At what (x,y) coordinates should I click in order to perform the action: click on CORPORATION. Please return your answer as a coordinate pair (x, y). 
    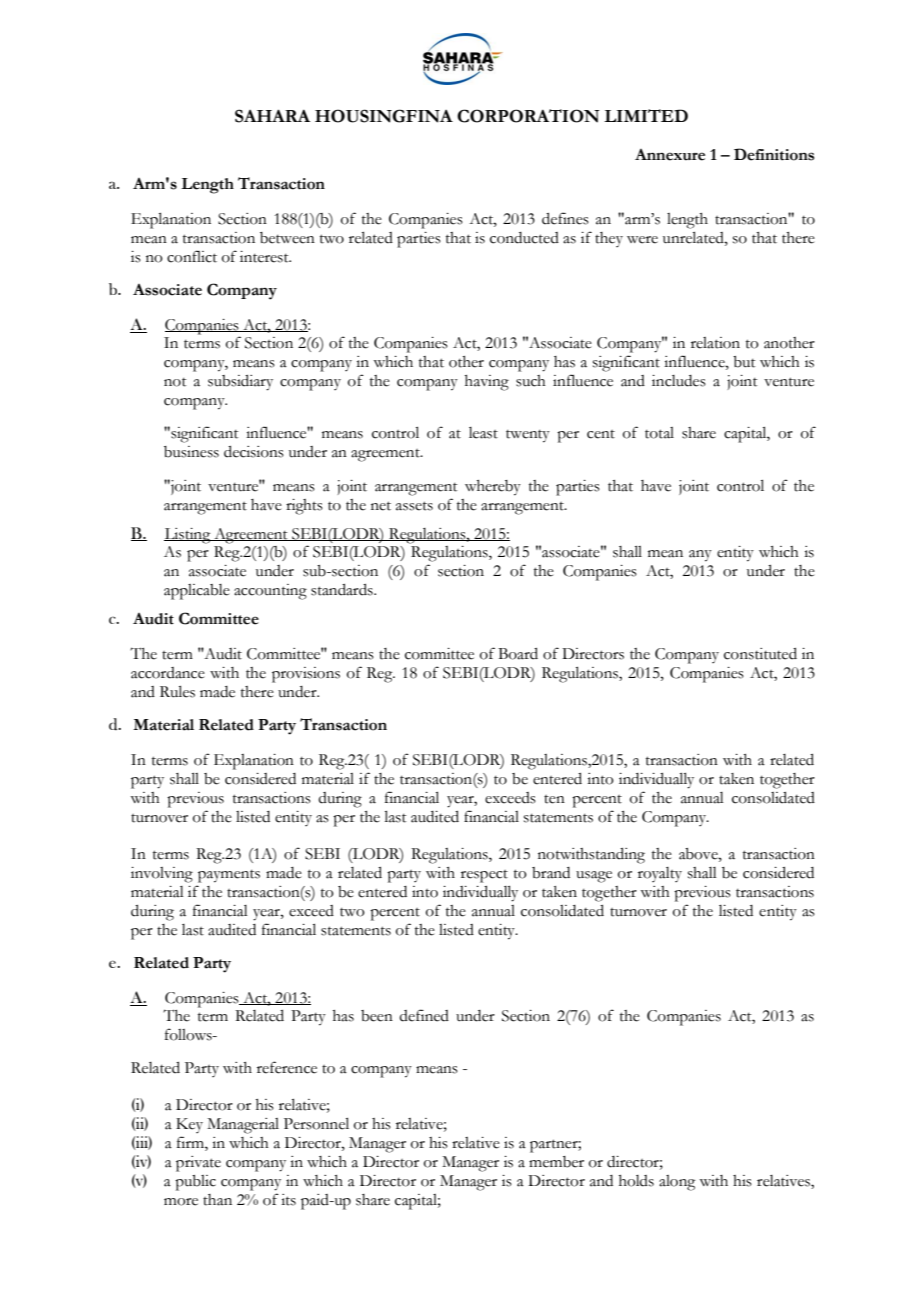
    Looking at the image, I should click on (528, 116).
